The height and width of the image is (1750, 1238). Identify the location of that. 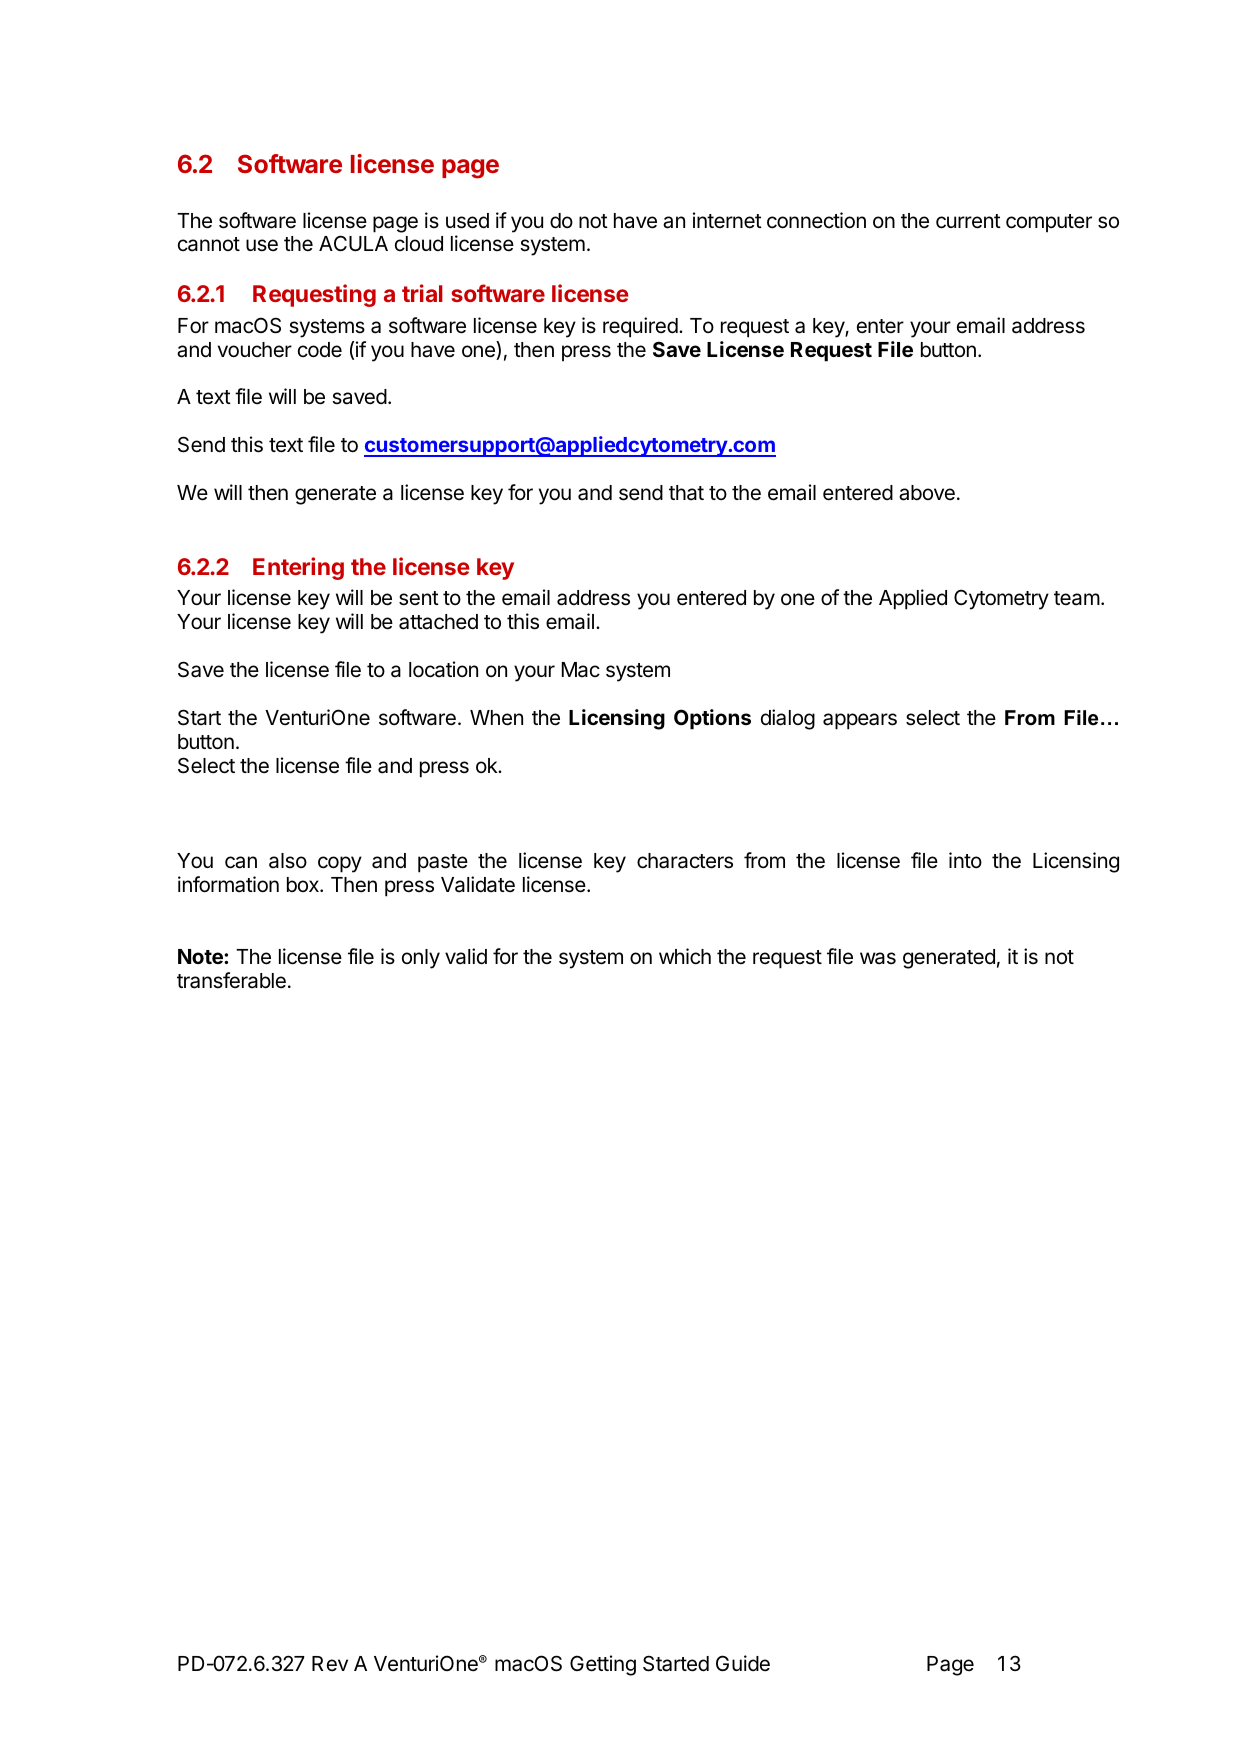
(686, 493).
